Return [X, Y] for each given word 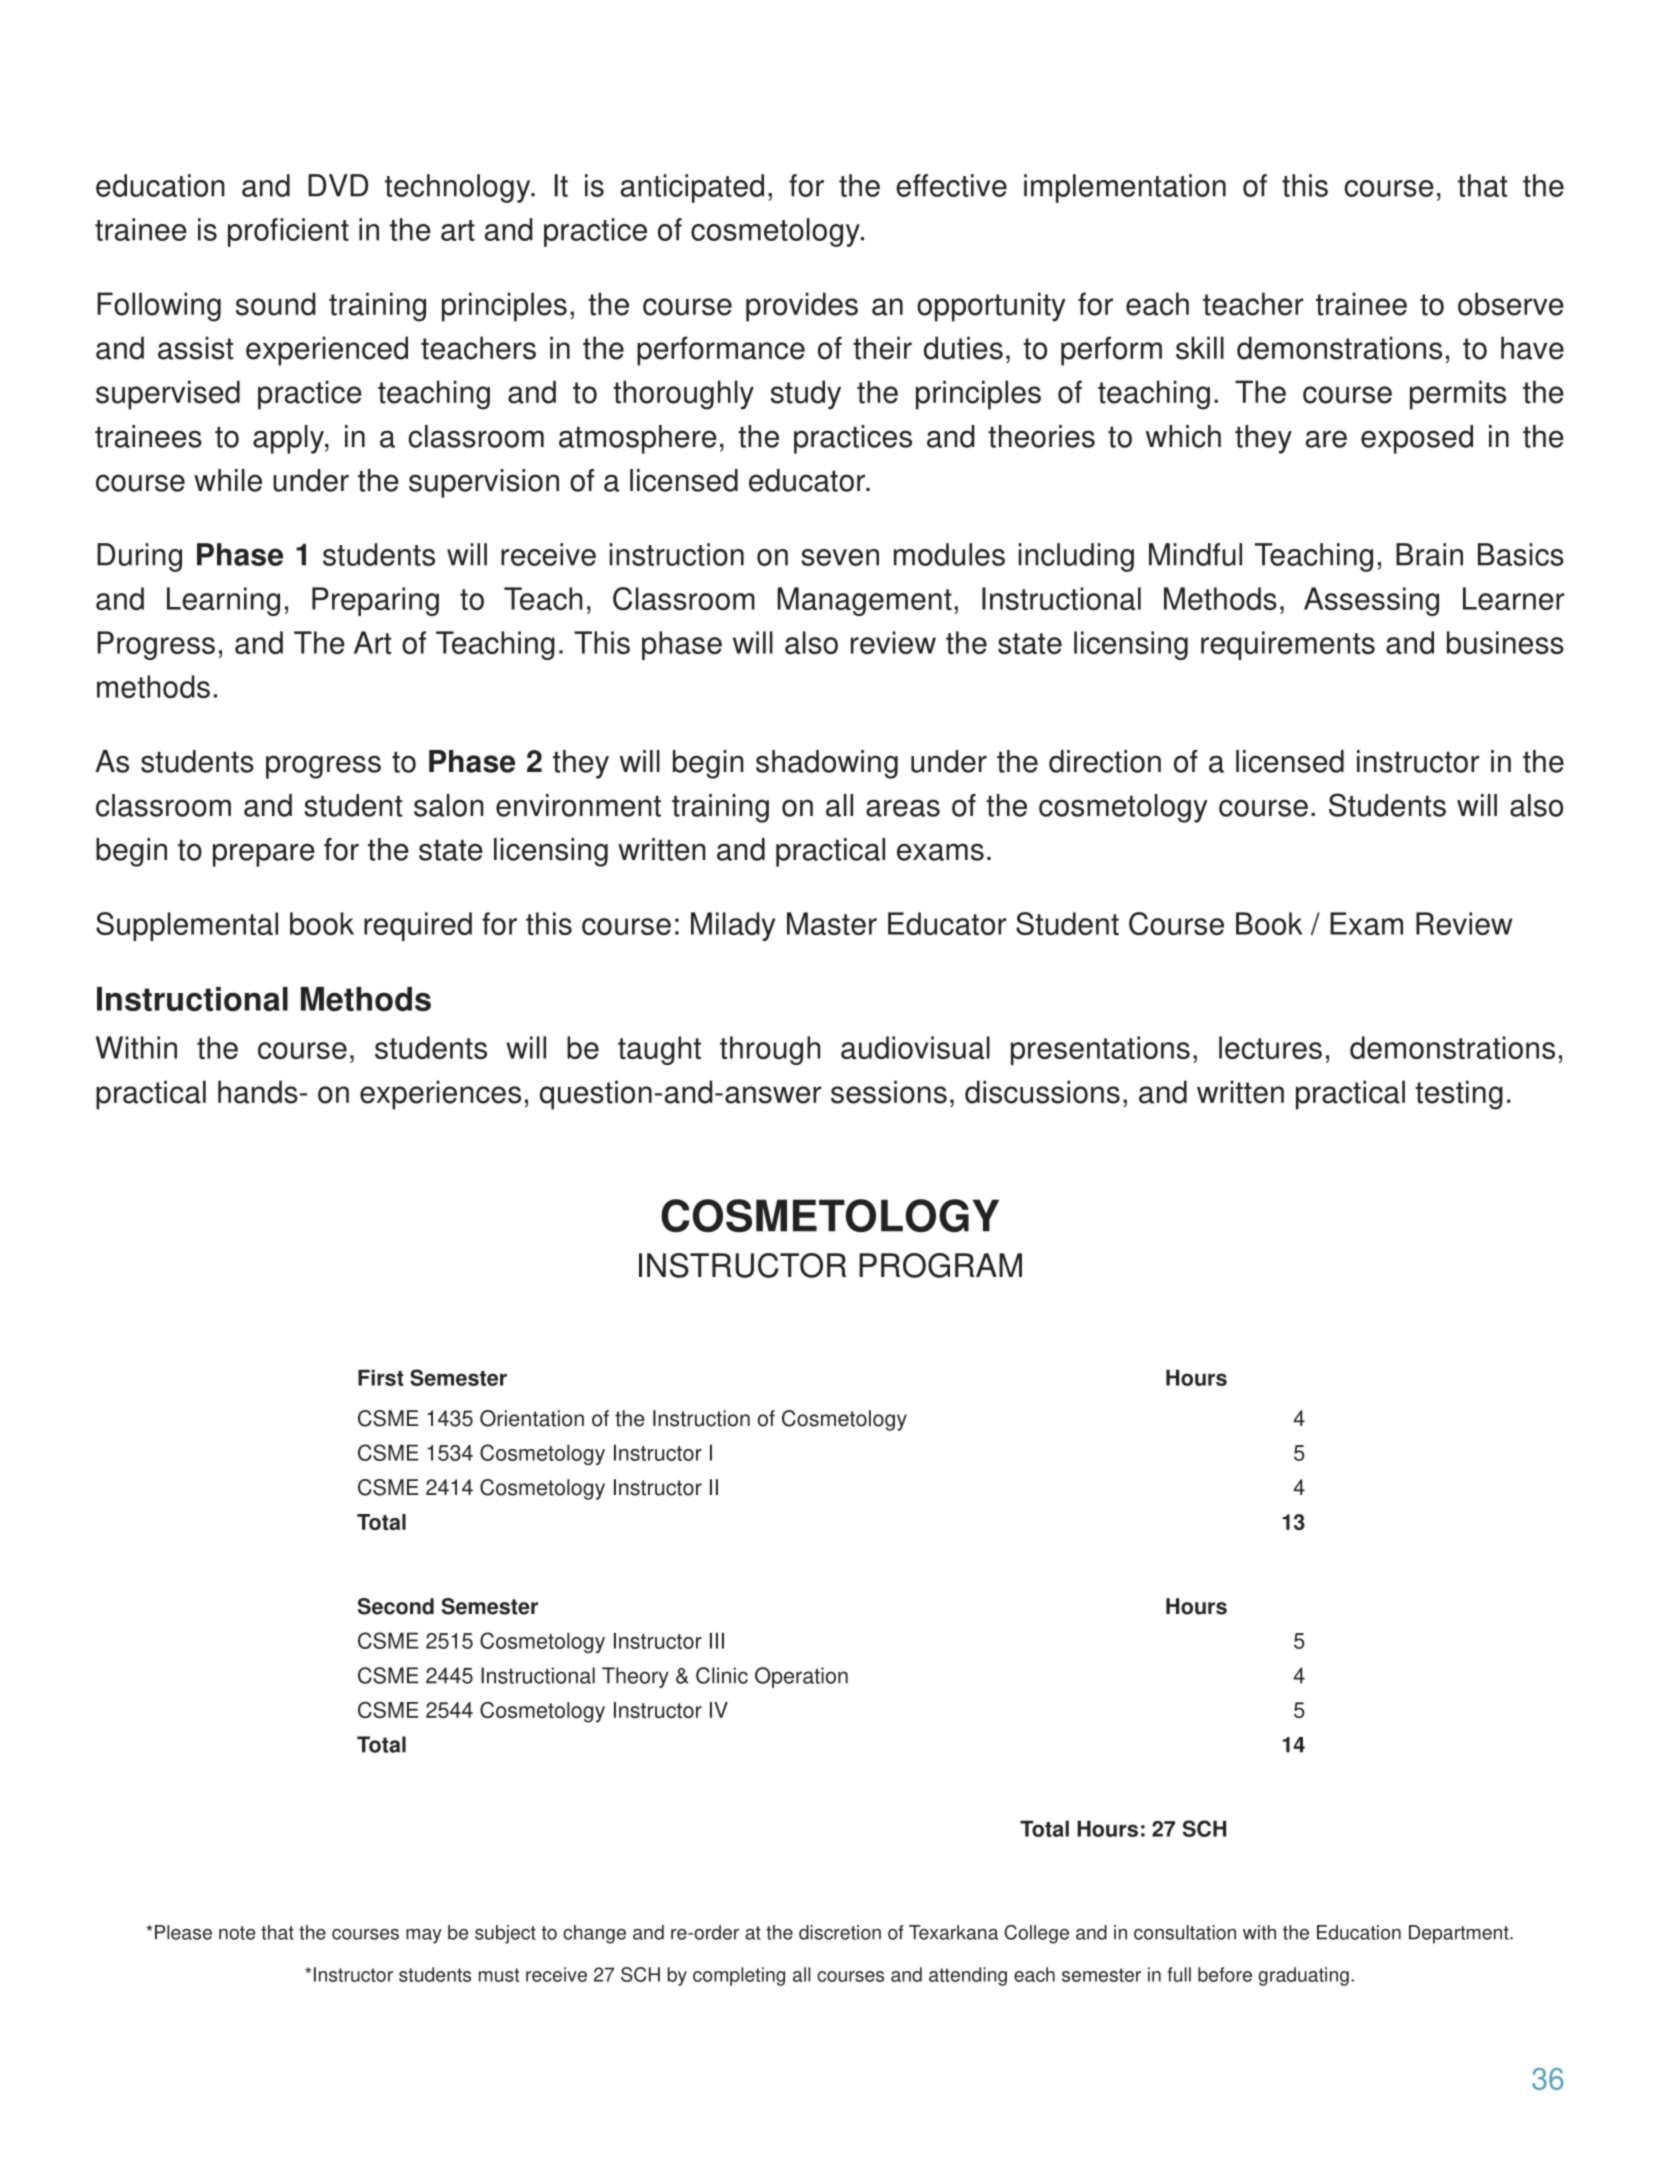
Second [396, 1606]
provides [802, 307]
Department [1460, 1934]
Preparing [375, 601]
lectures [1270, 1047]
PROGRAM [940, 1265]
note [237, 1933]
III [717, 1640]
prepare [264, 855]
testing [1459, 1095]
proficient [288, 232]
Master [832, 923]
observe [1511, 304]
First [381, 1377]
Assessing [1371, 601]
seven [840, 557]
